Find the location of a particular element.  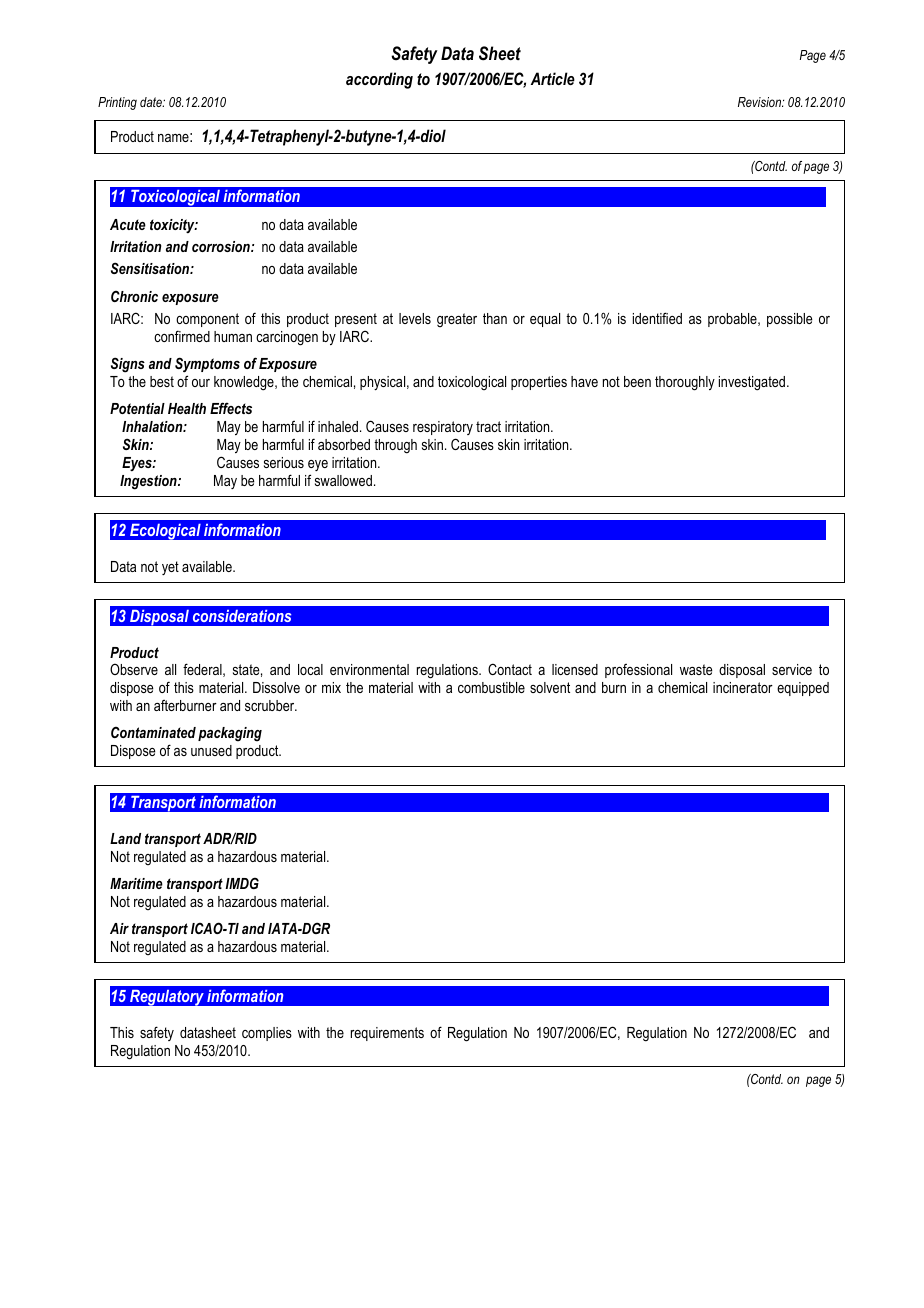

combustible is located at coordinates (491, 687).
